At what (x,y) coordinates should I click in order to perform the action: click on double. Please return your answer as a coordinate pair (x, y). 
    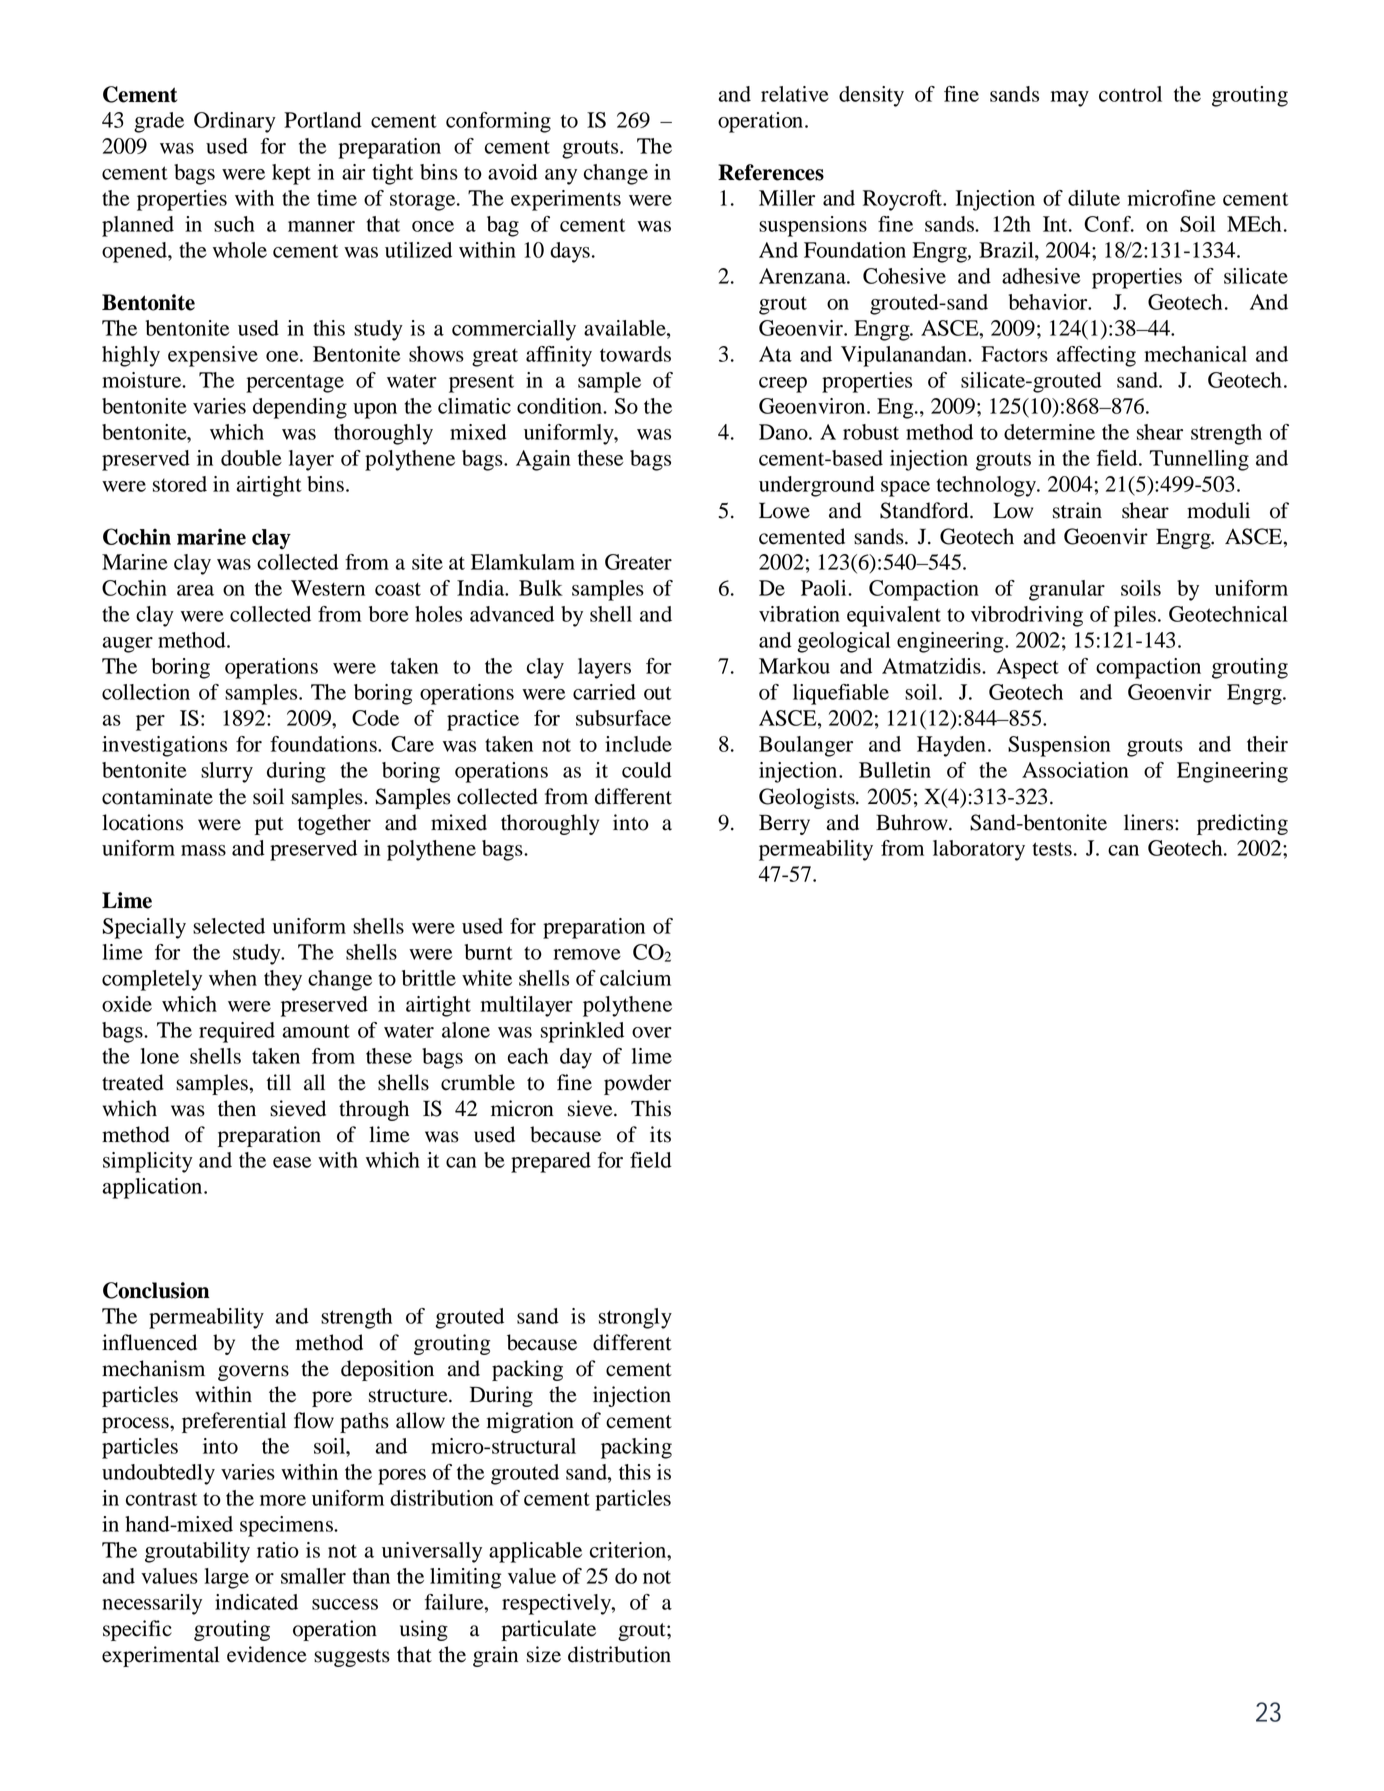
    Looking at the image, I should click on (251, 458).
